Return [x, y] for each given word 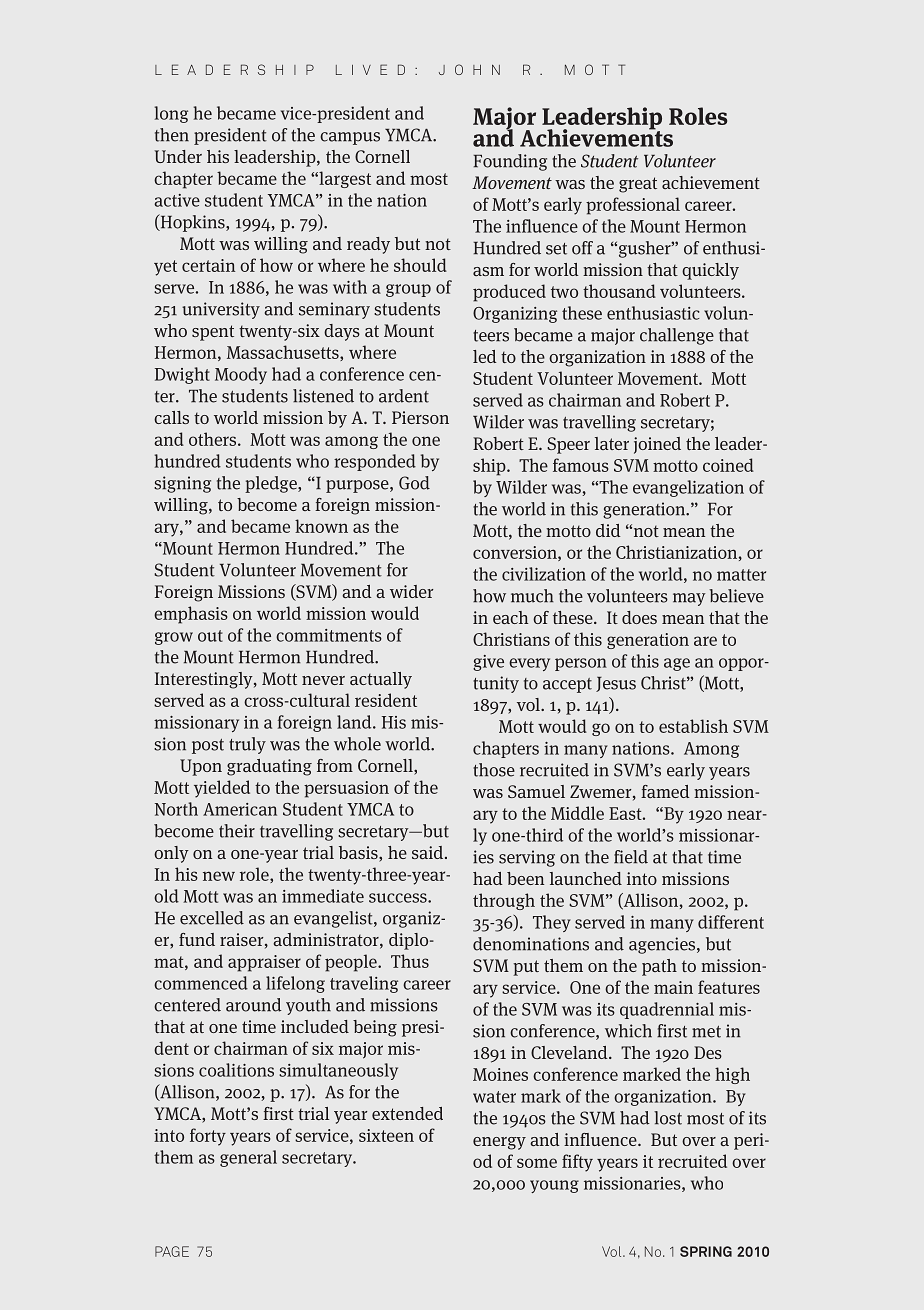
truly [247, 745]
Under [178, 156]
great [638, 185]
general [248, 1158]
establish [693, 726]
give [488, 663]
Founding [510, 162]
